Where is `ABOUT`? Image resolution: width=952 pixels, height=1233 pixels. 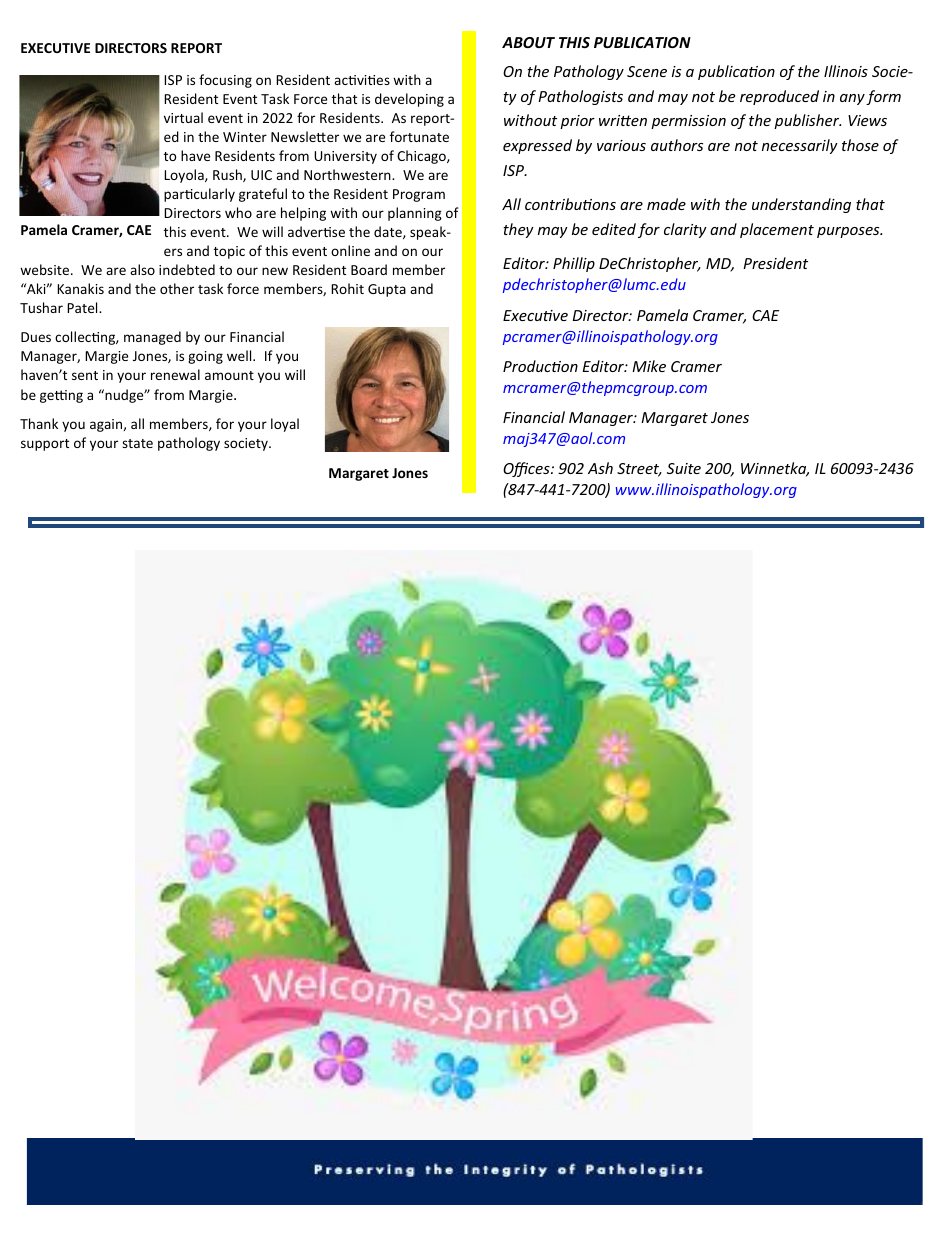 ABOUT is located at coordinates (528, 42).
